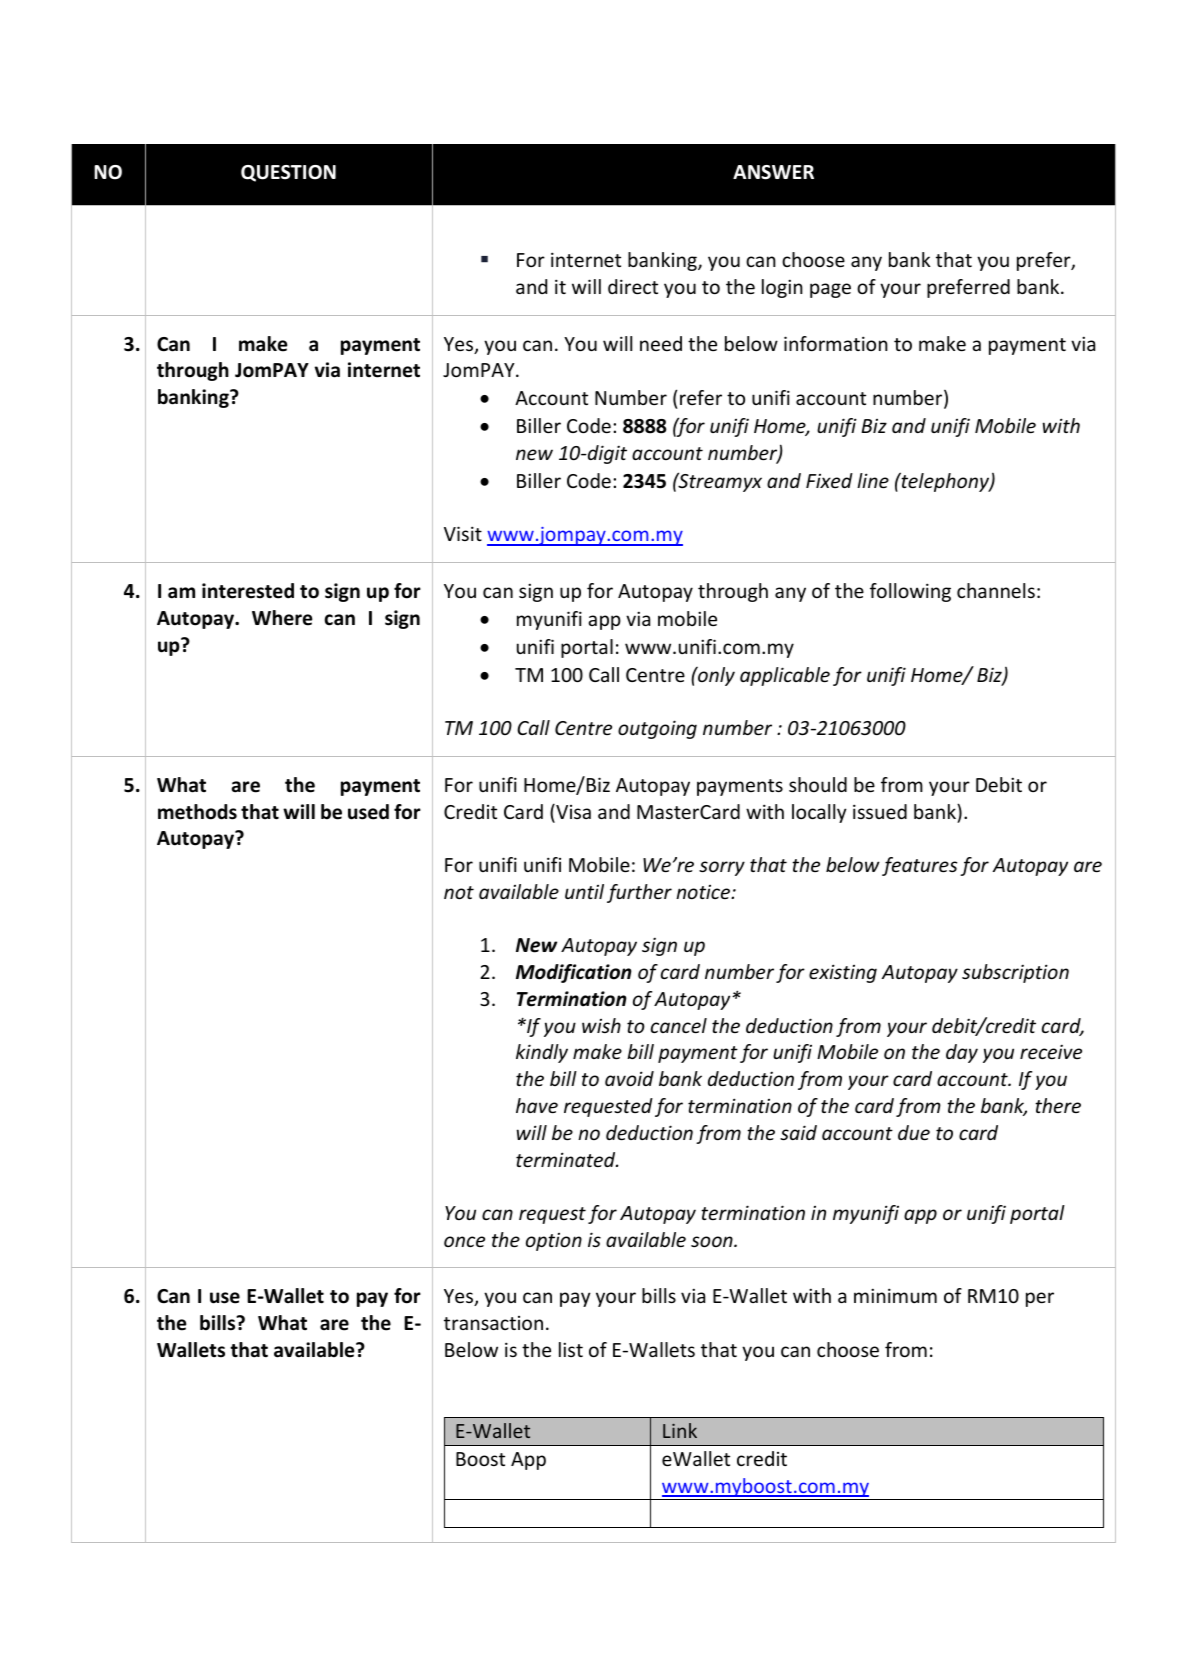 The image size is (1187, 1678). I want to click on transaction, so click(493, 1323).
